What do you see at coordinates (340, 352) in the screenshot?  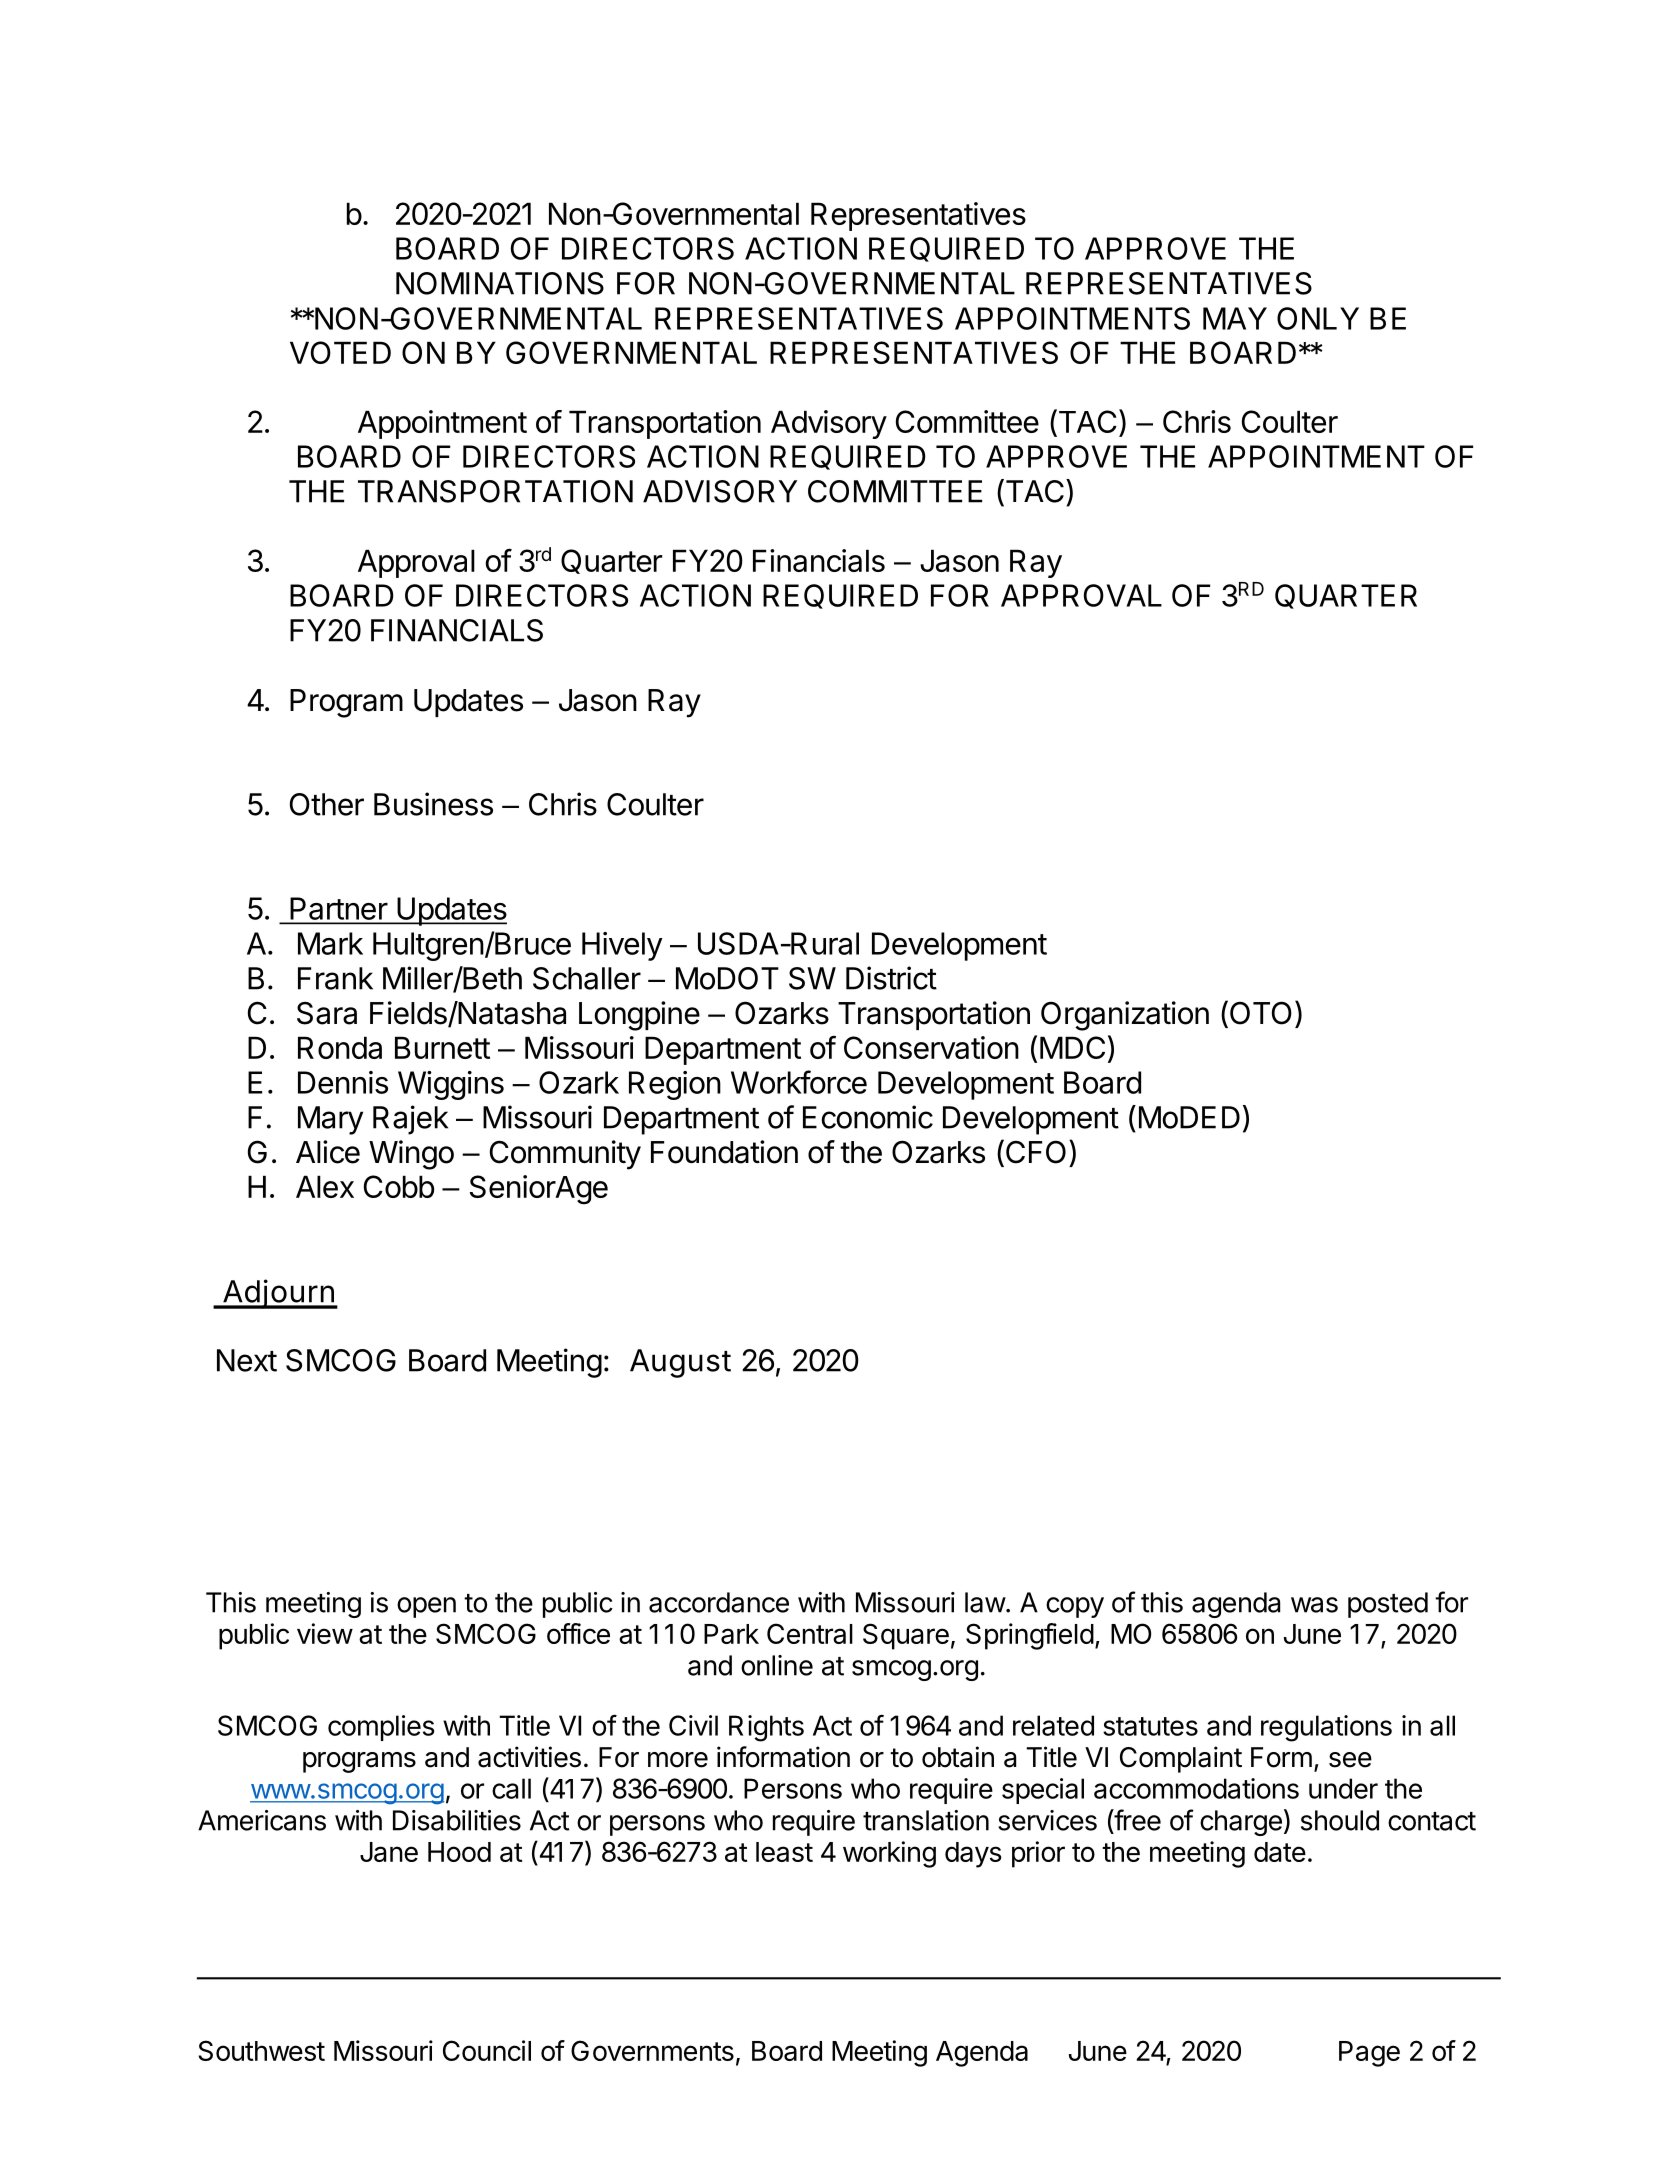 I see `VOTED` at bounding box center [340, 352].
